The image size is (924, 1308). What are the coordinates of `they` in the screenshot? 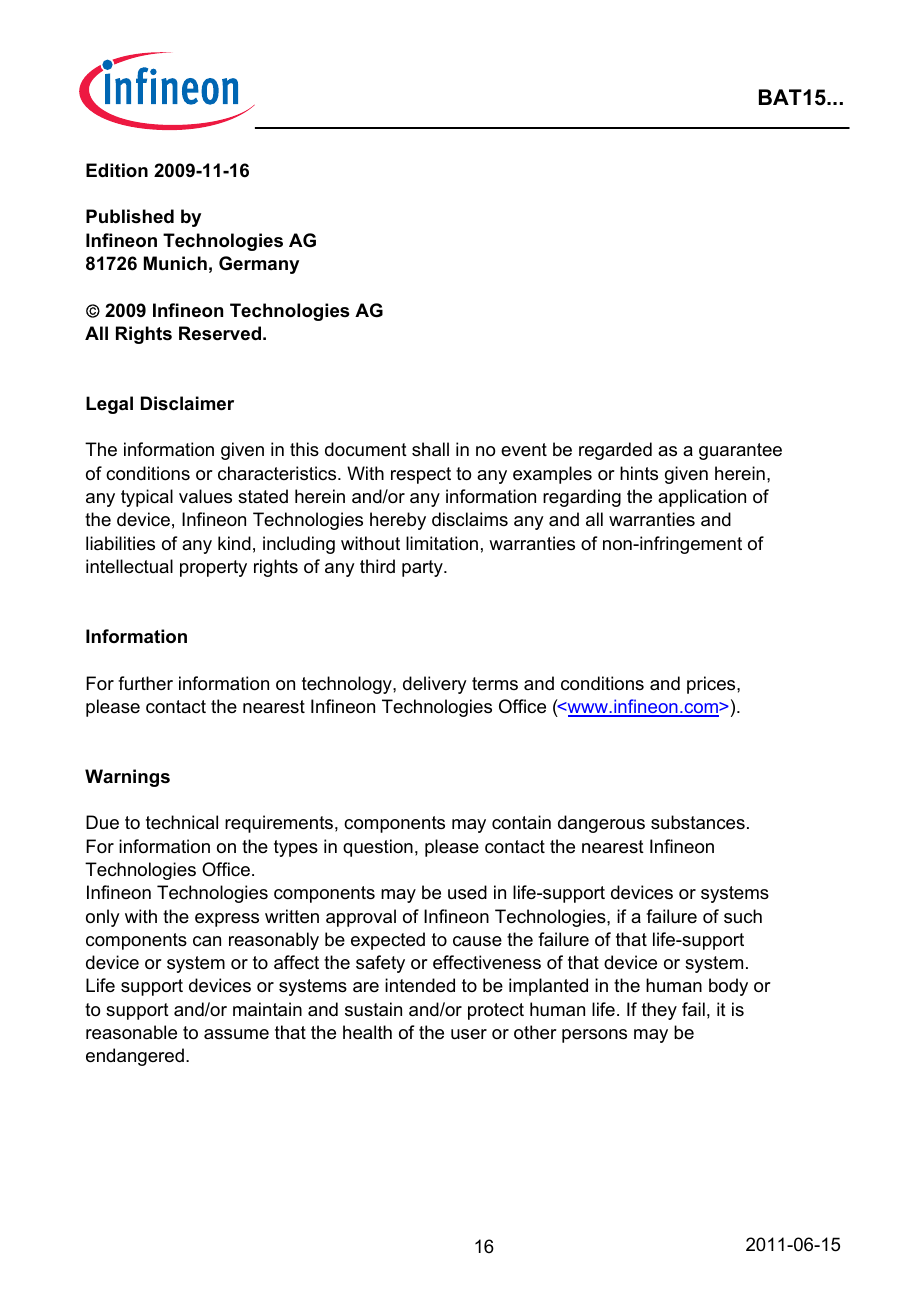 It's located at (659, 1011).
